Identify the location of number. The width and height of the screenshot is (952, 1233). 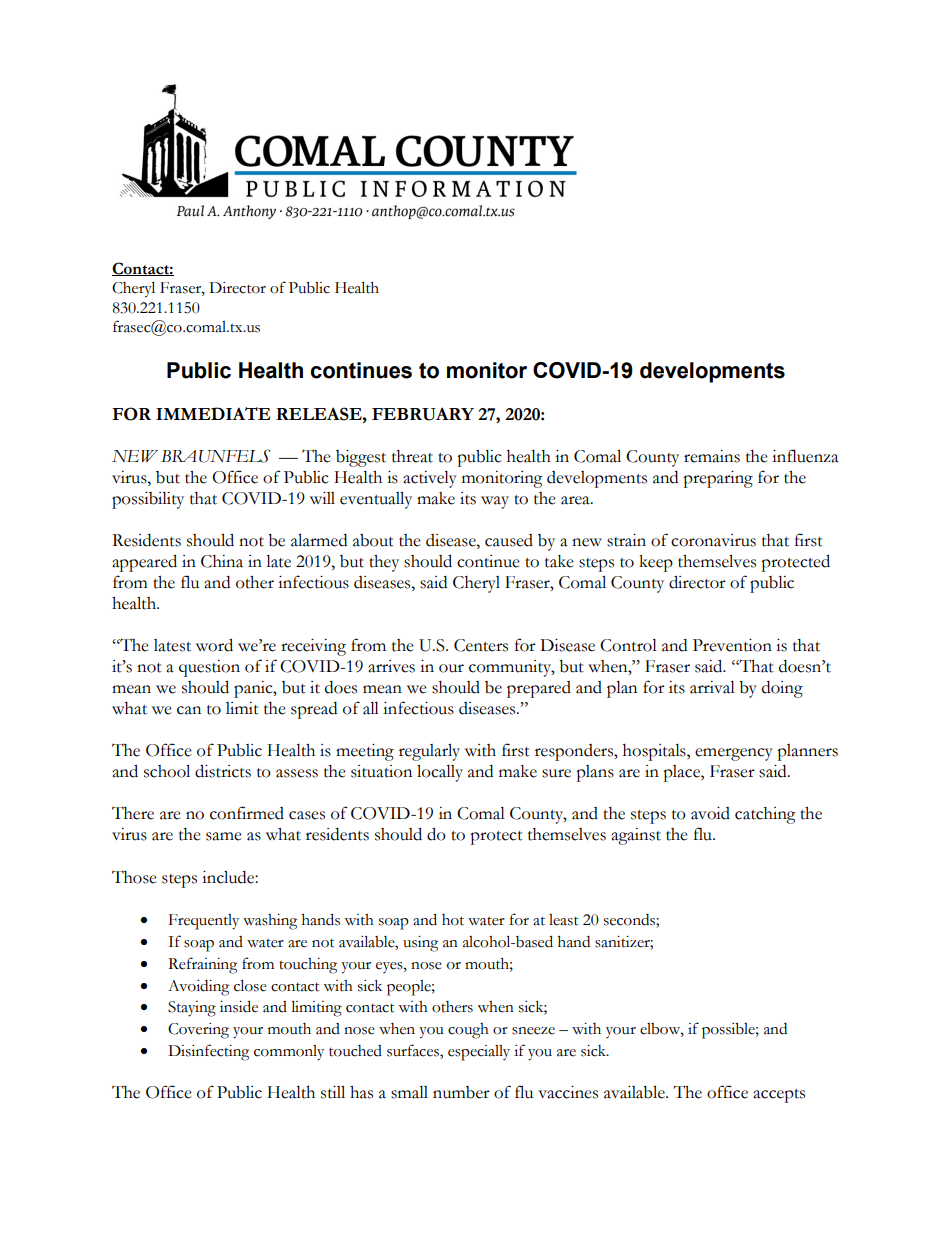
(461, 1092).
